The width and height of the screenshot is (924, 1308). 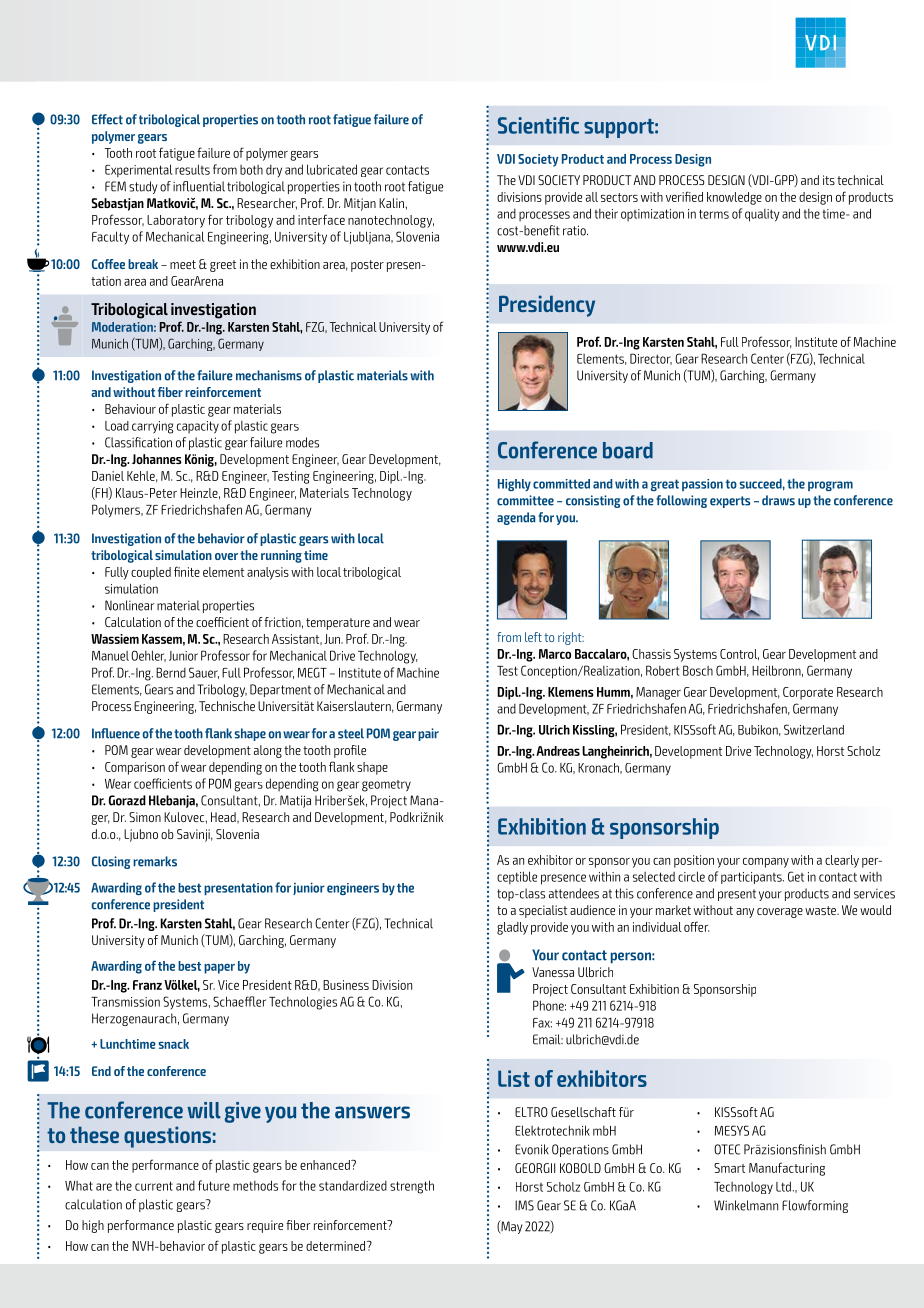 I want to click on company, so click(x=766, y=863).
